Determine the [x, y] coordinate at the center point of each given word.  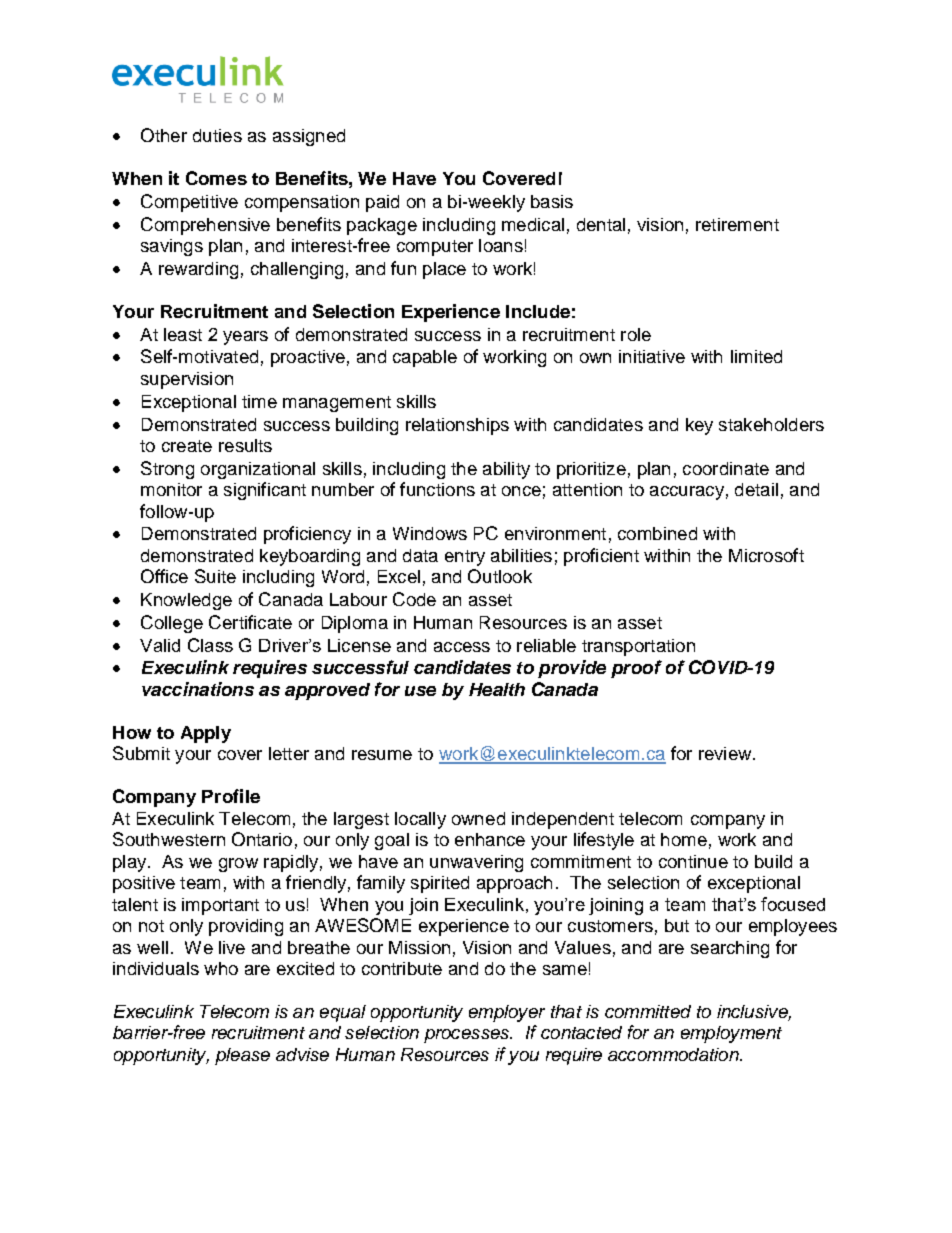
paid [382, 203]
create [187, 446]
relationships [457, 426]
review [726, 753]
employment [731, 1034]
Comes [216, 178]
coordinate [726, 468]
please [242, 1056]
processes [467, 1036]
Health [497, 689]
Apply [206, 734]
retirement [737, 224]
